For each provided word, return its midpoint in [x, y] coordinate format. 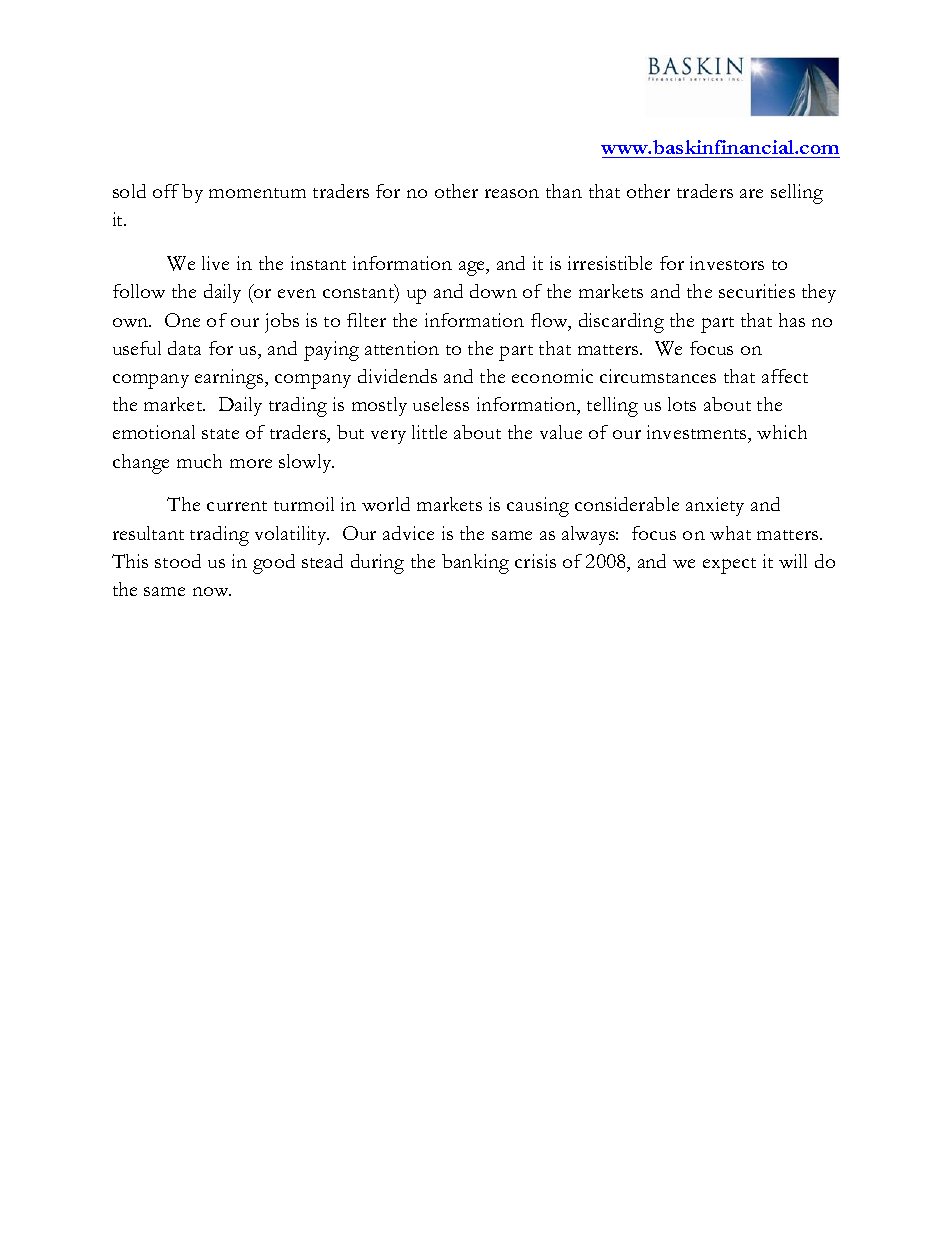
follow [139, 291]
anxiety [715, 506]
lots [682, 404]
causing [538, 507]
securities [757, 291]
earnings [230, 379]
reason [512, 193]
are [751, 193]
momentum [257, 193]
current [237, 506]
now [212, 591]
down [493, 291]
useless [441, 404]
